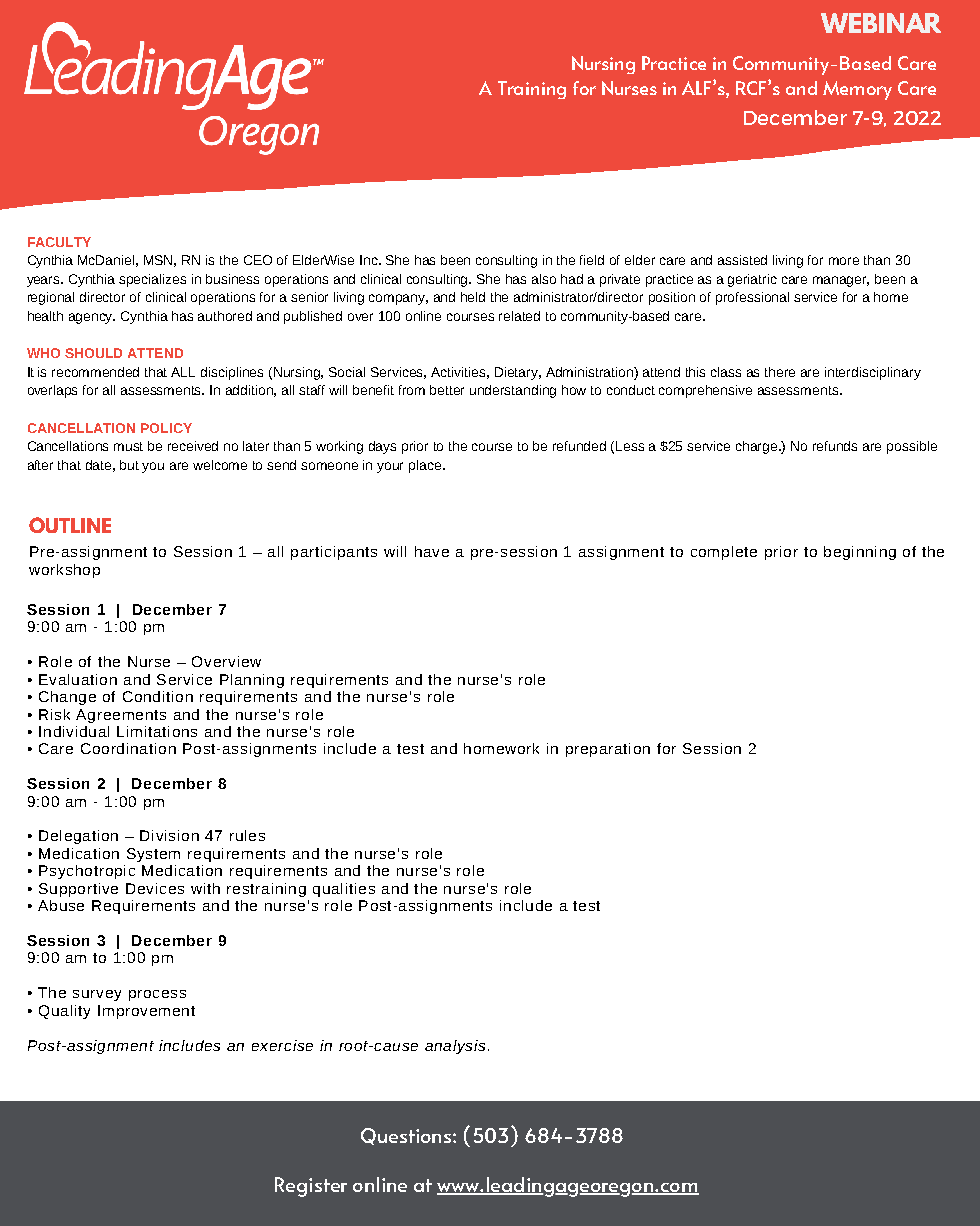 This screenshot has height=1226, width=980. I want to click on Devices, so click(155, 888).
